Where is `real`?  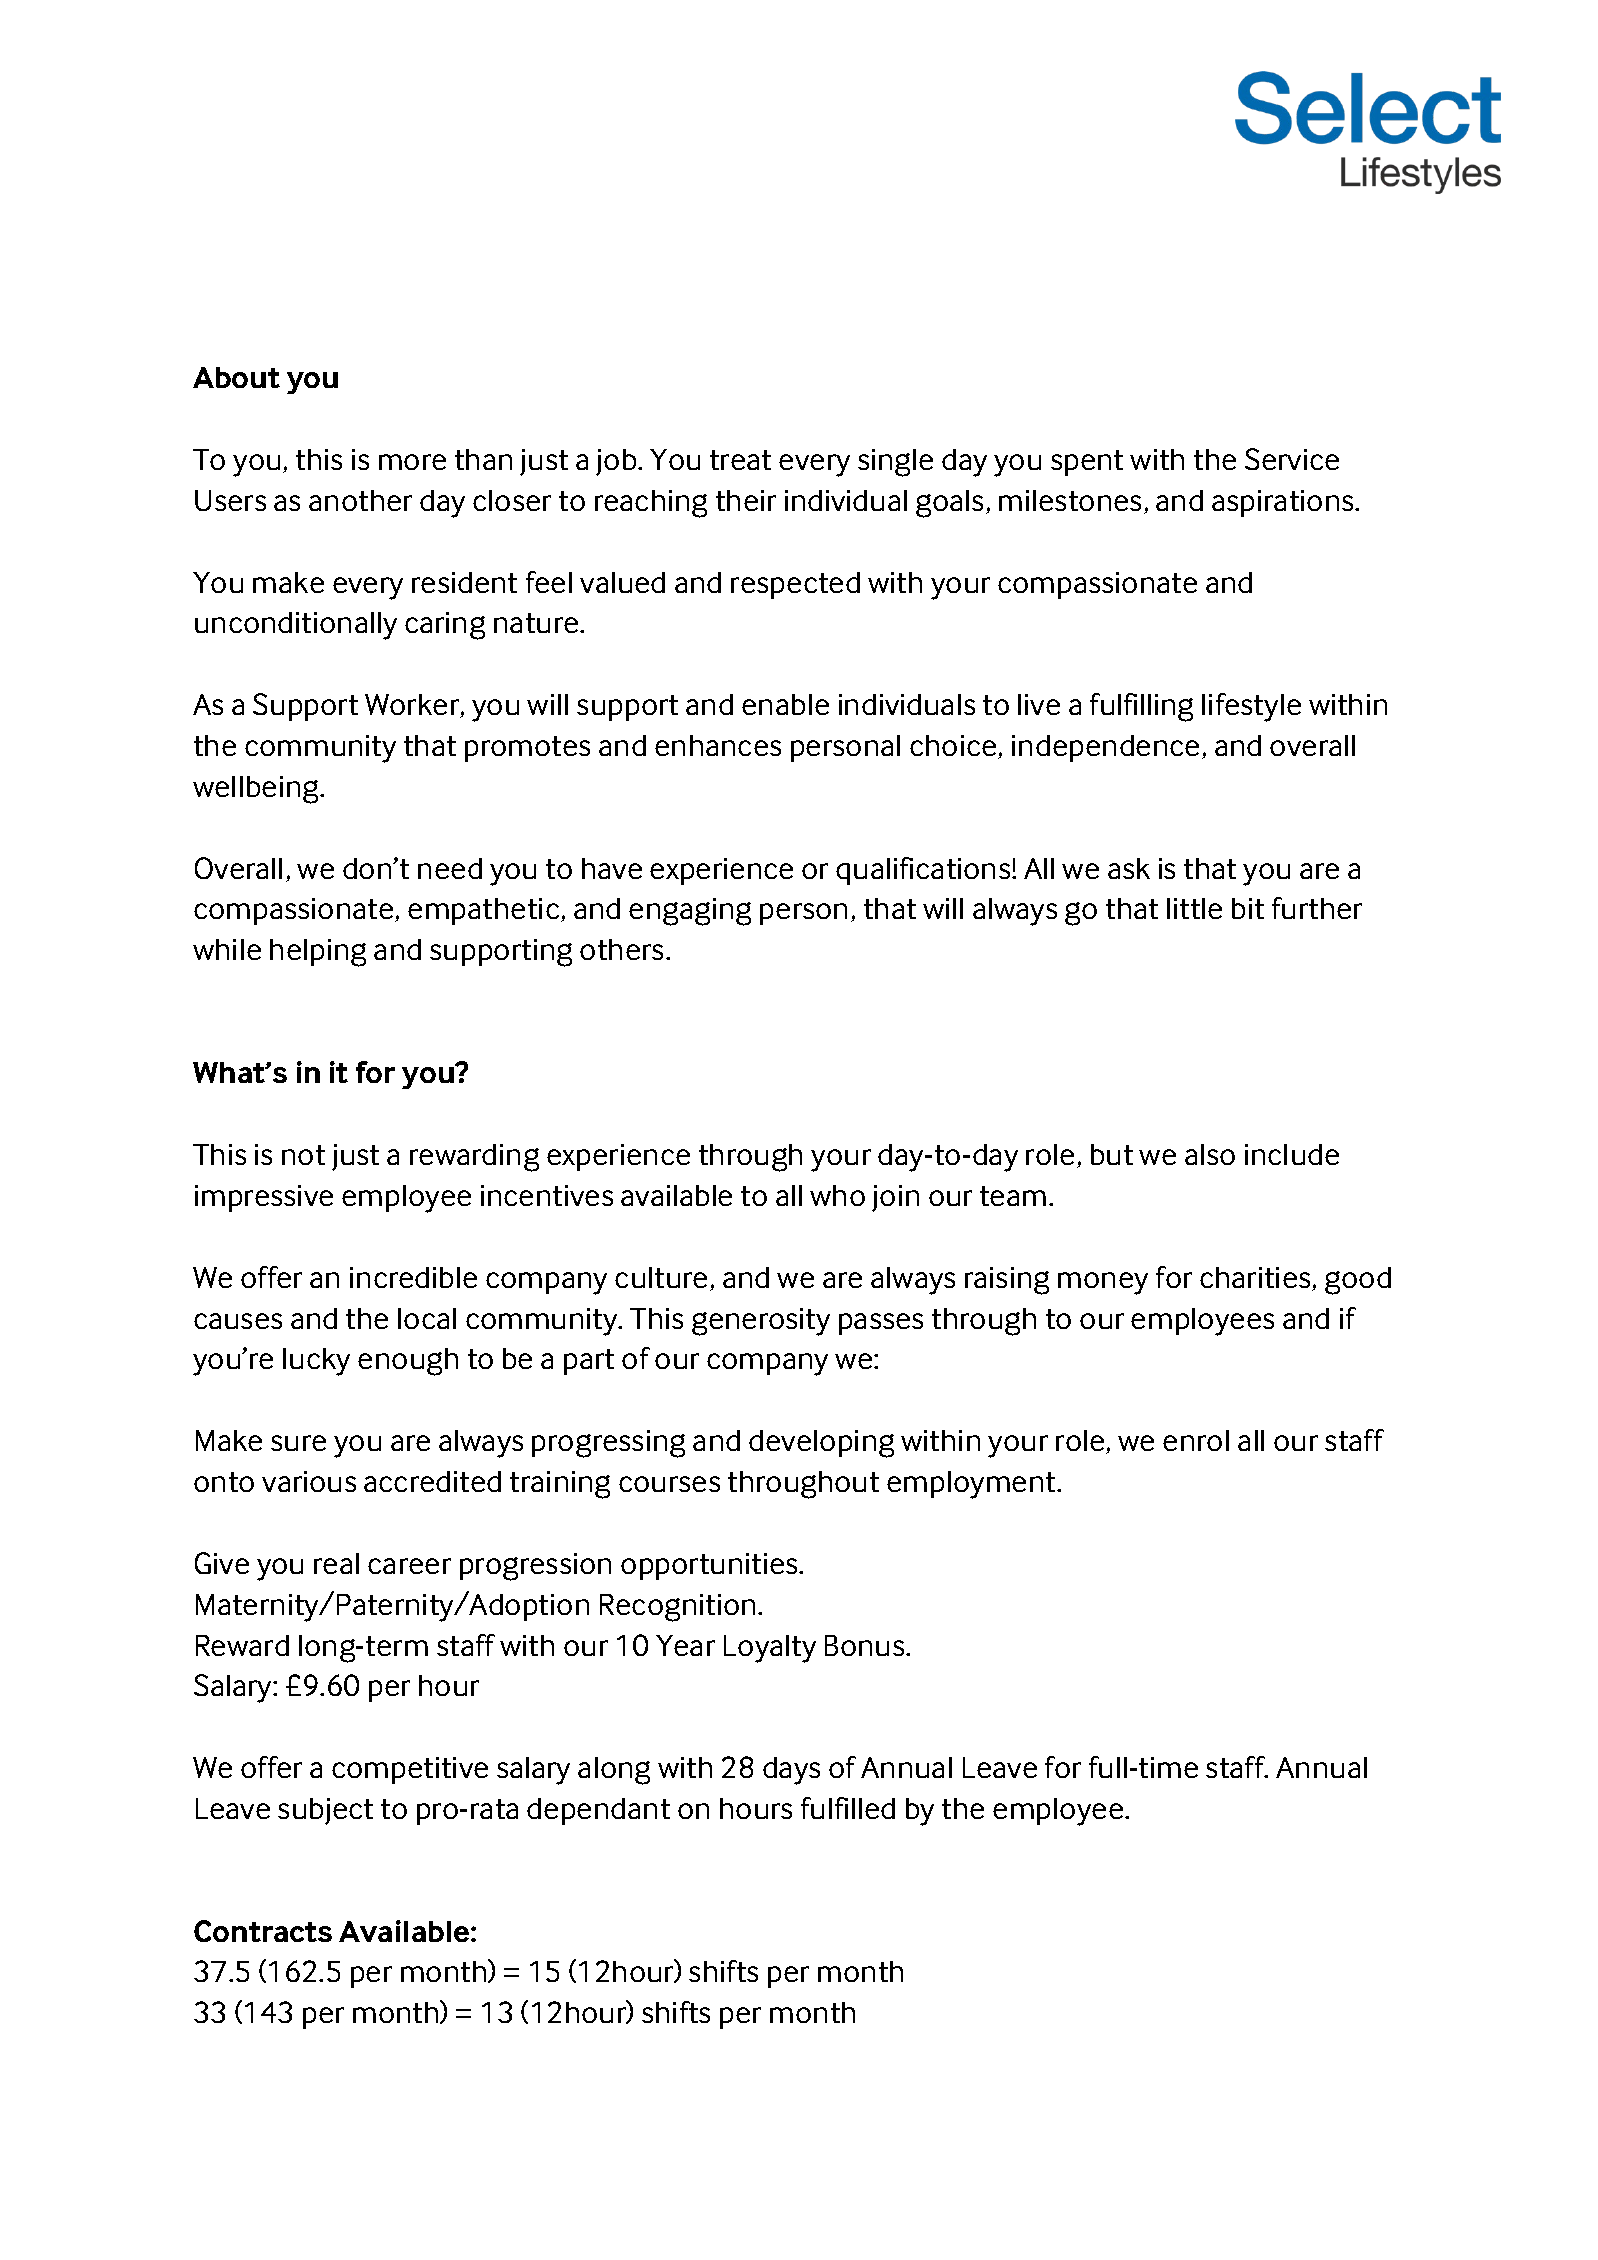
real is located at coordinates (336, 1563).
